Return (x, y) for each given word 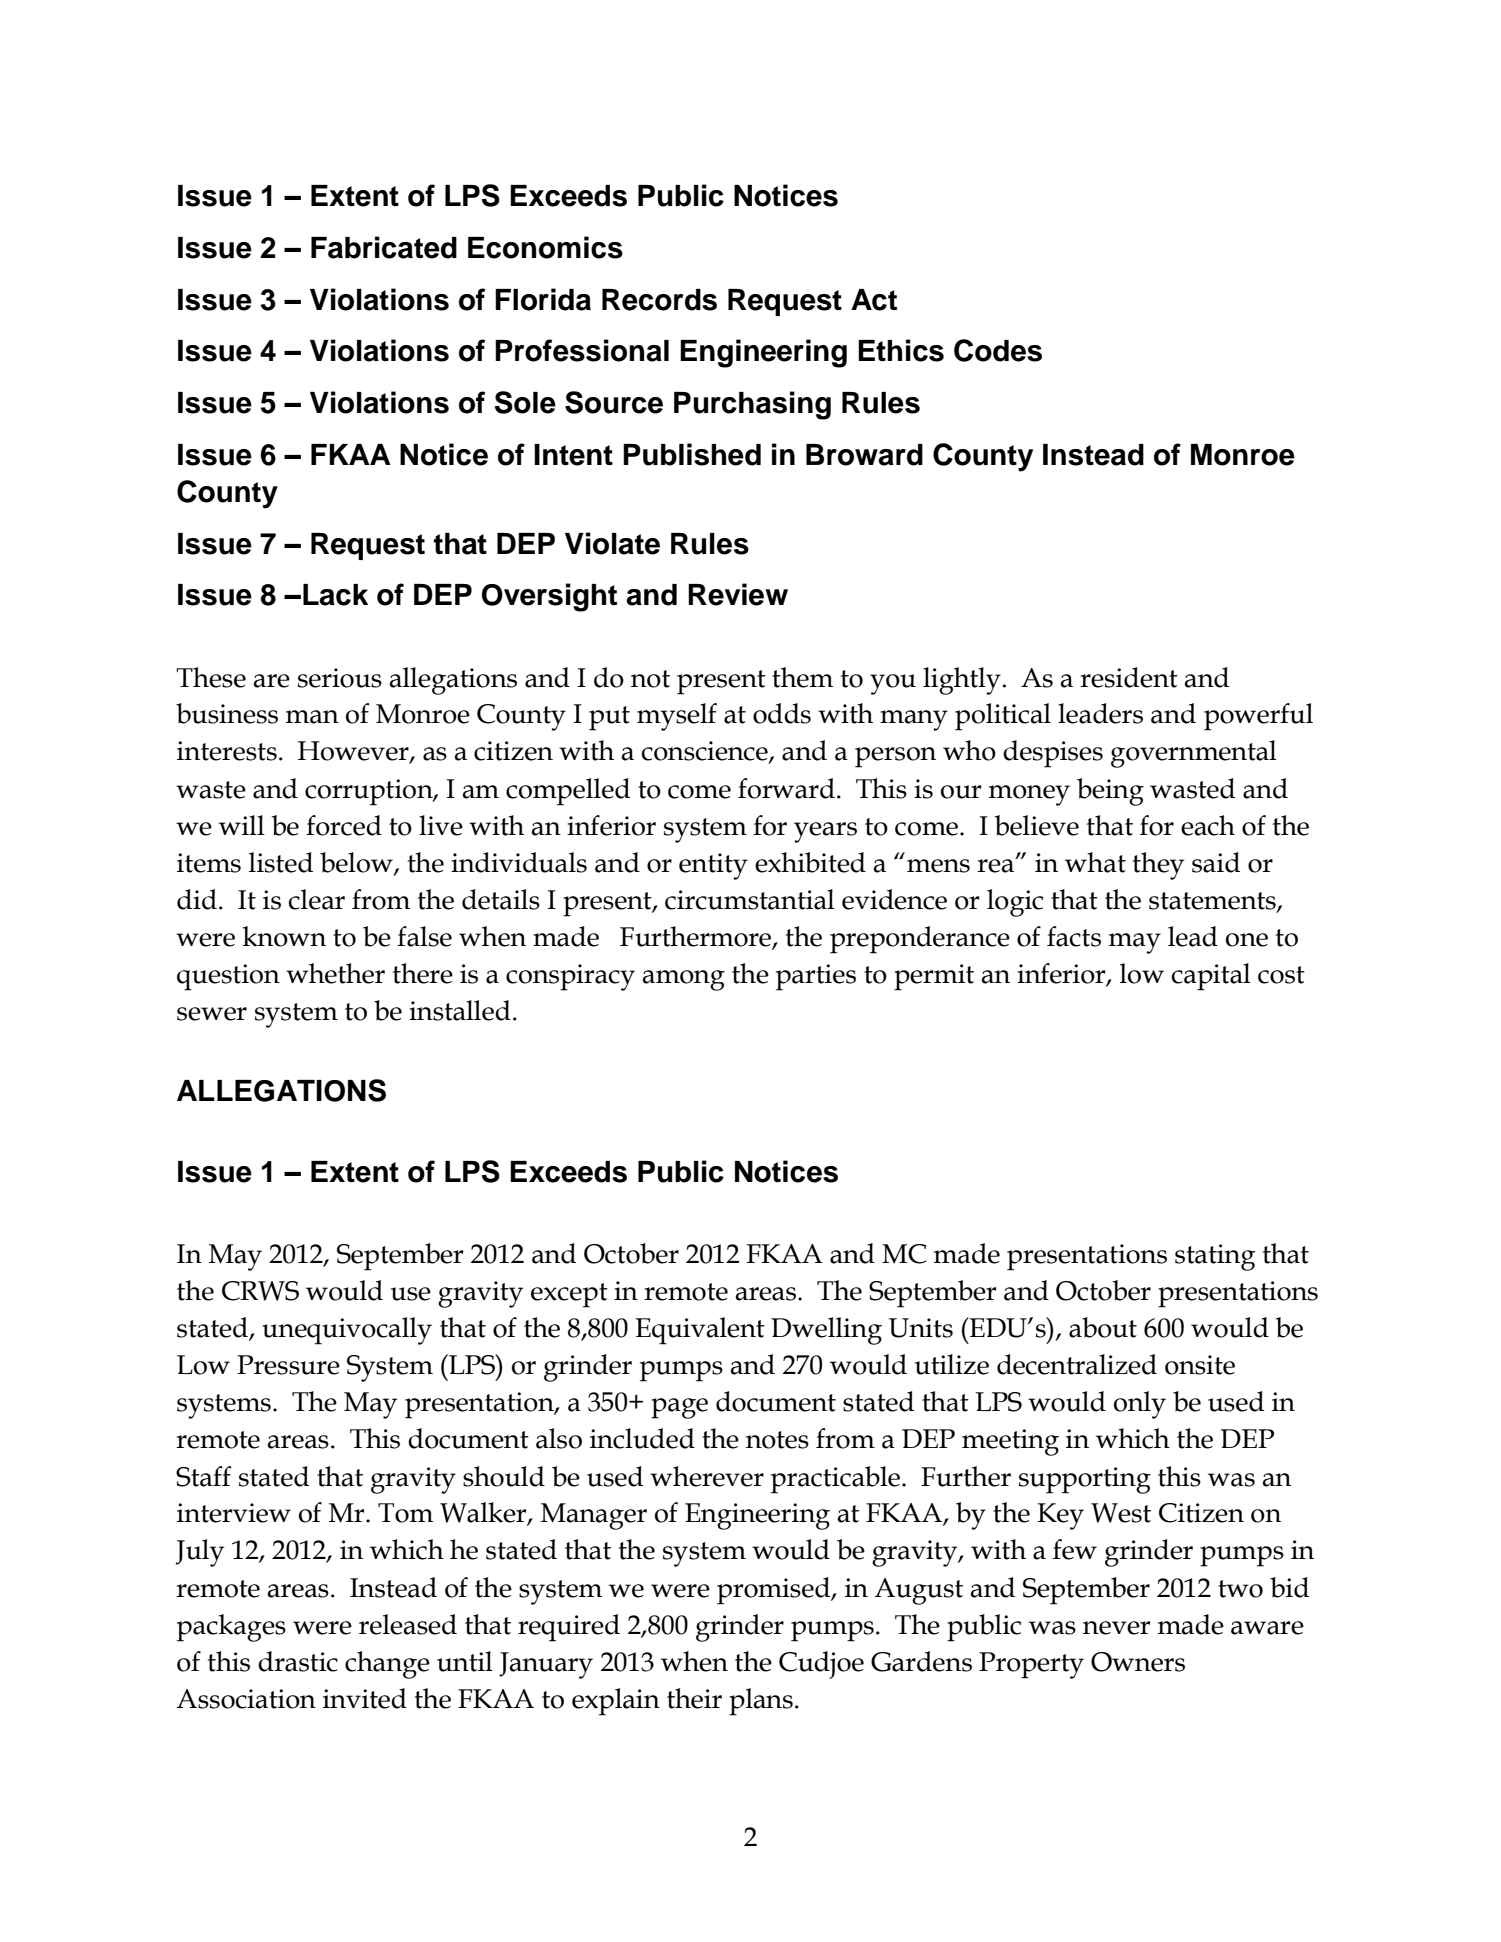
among (684, 980)
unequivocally (347, 1331)
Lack (335, 595)
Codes (998, 350)
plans (761, 1702)
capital (1211, 977)
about (1103, 1327)
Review (738, 594)
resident (1129, 677)
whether (335, 973)
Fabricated (384, 247)
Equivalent (700, 1331)
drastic (298, 1661)
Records (659, 300)
